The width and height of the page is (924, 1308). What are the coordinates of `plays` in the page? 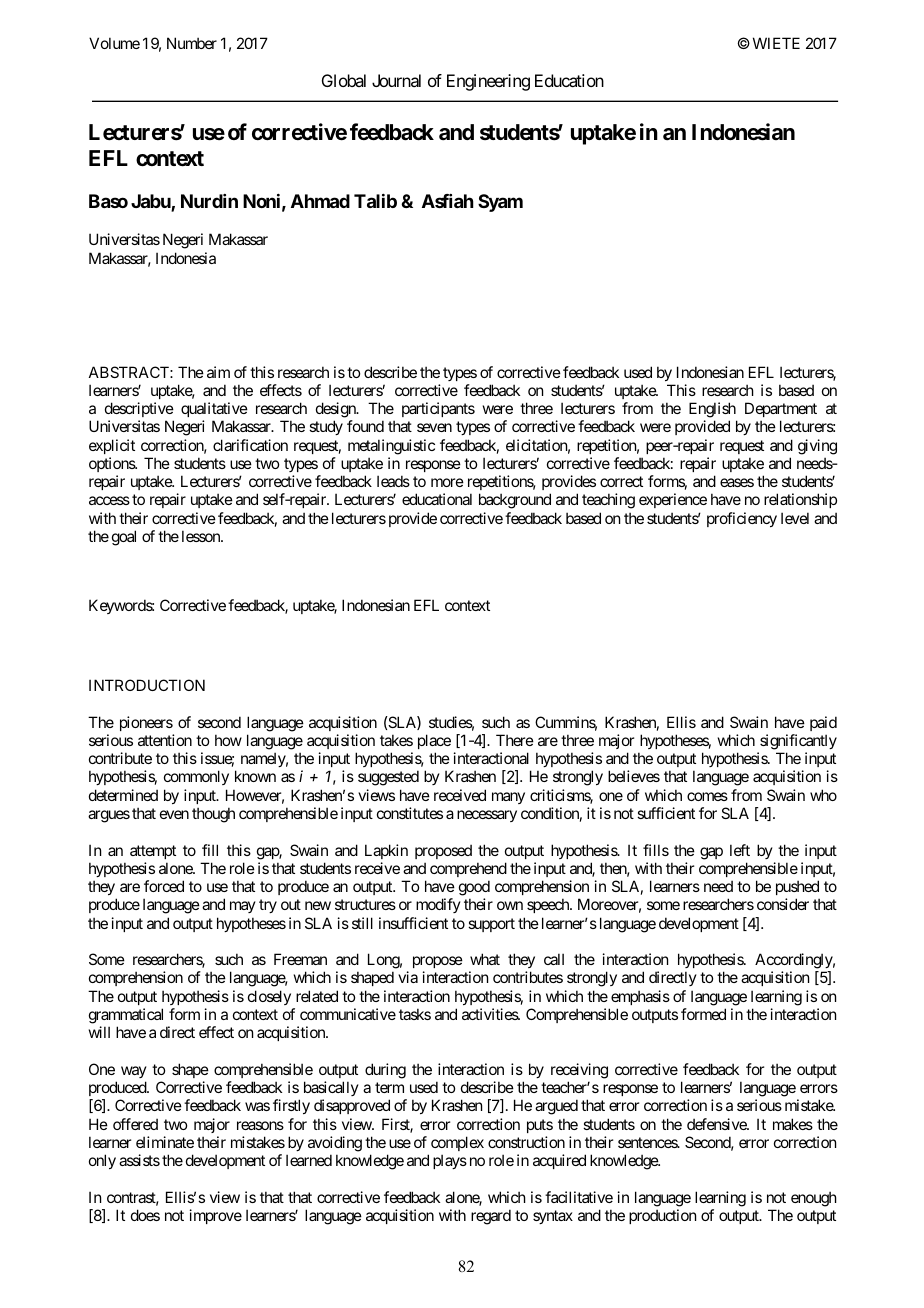 It's located at (450, 1161).
